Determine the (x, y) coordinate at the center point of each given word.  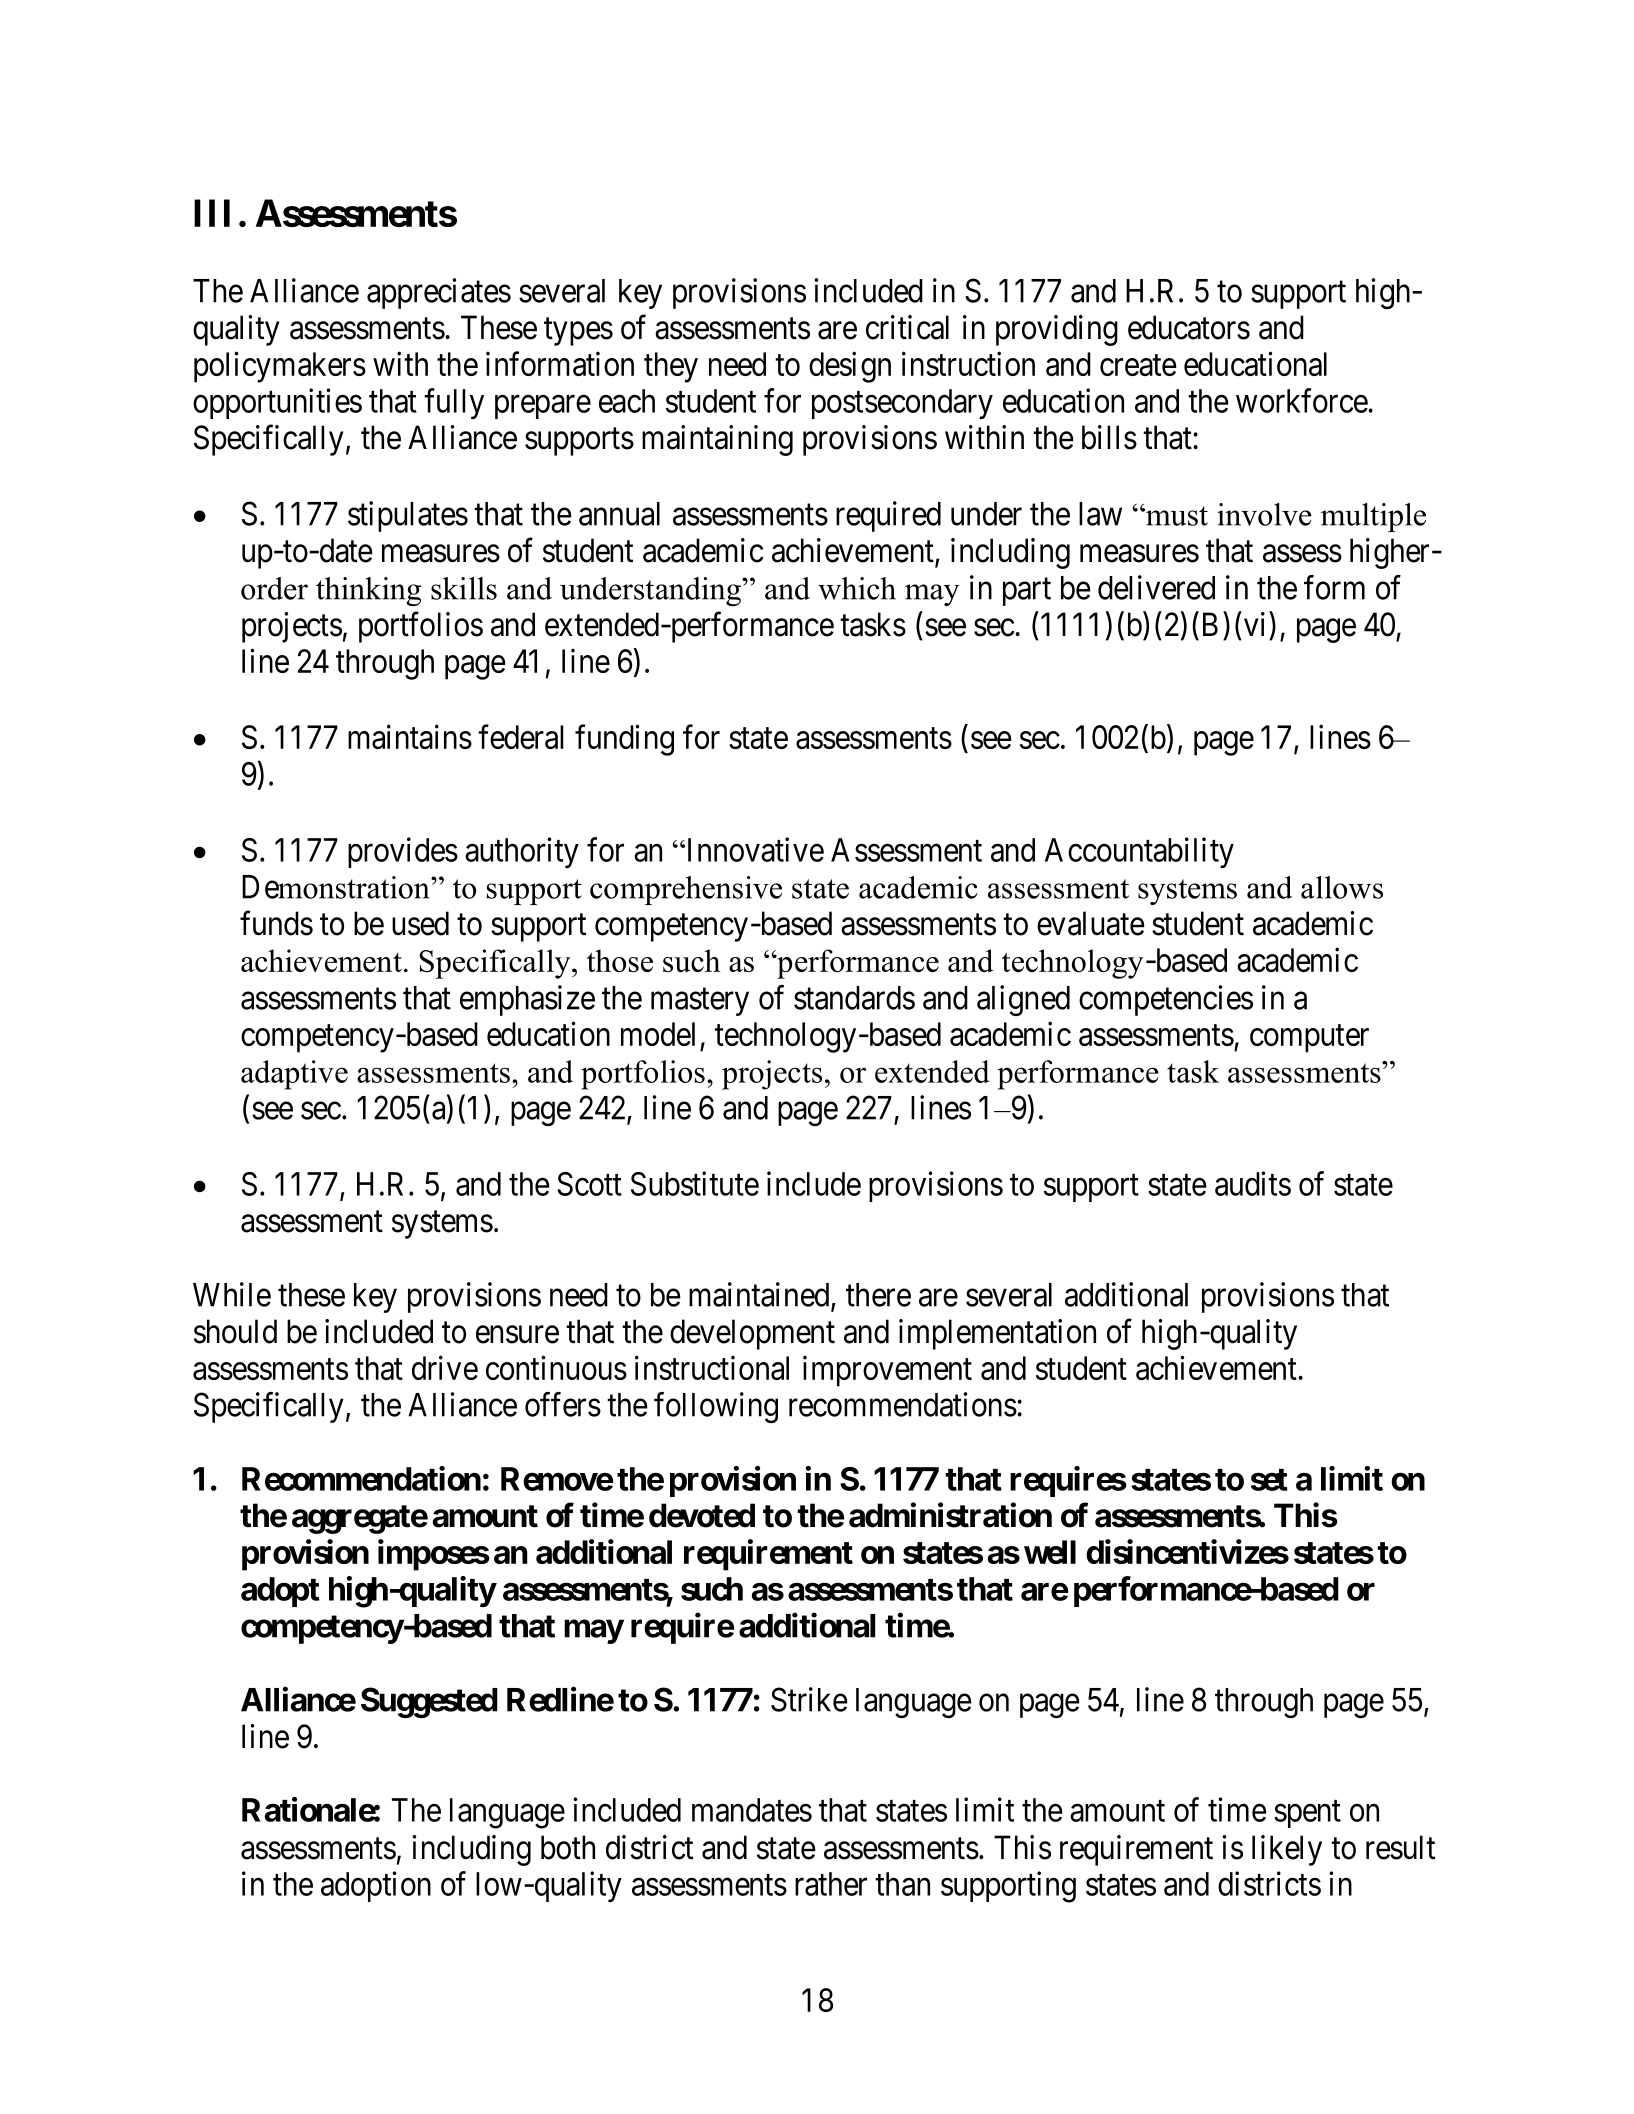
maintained (760, 1295)
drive (445, 1367)
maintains (410, 737)
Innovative (754, 849)
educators (1189, 327)
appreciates (439, 293)
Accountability (1139, 852)
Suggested (429, 1702)
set (1269, 1480)
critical (907, 327)
